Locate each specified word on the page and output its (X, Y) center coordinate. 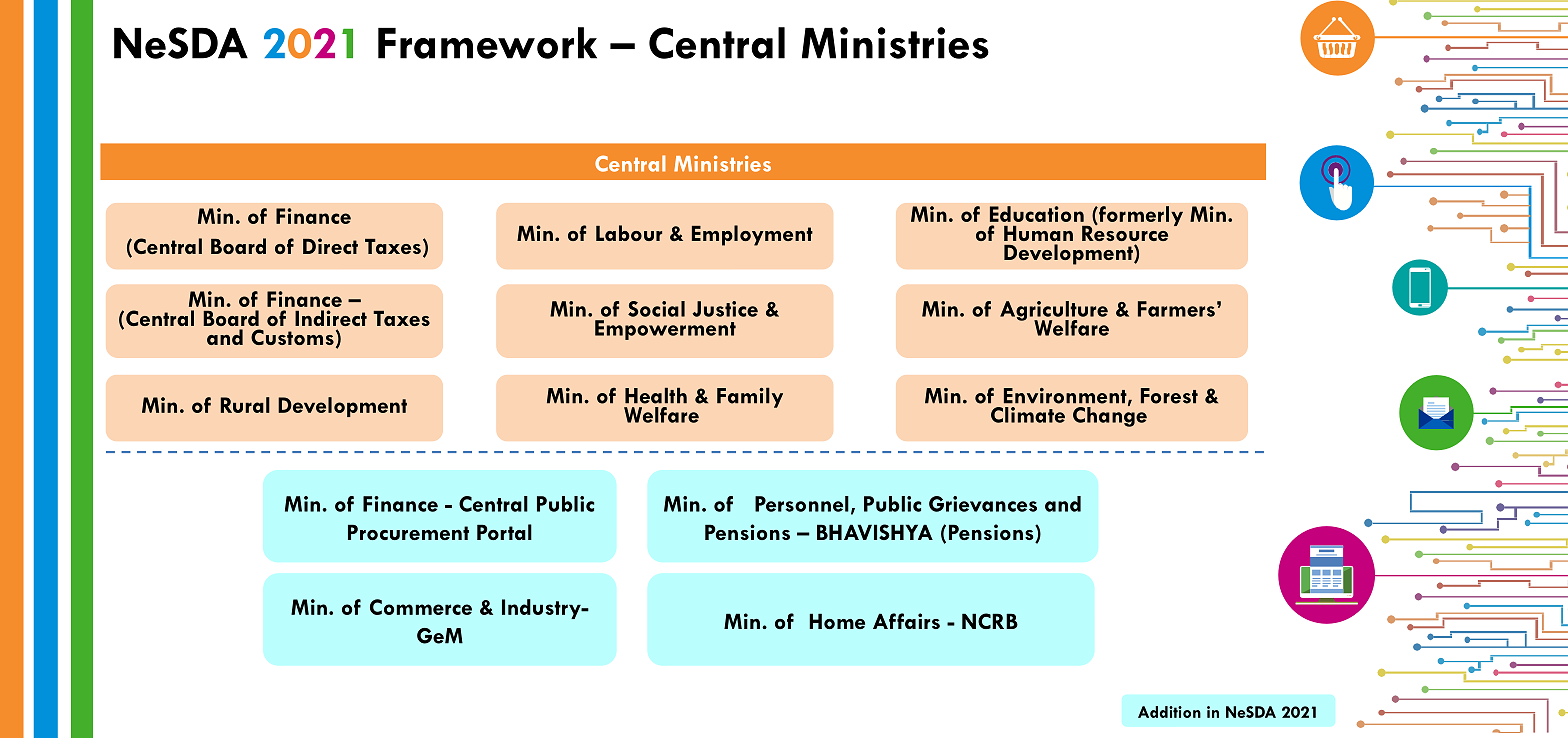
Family (750, 397)
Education (1037, 214)
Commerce (421, 607)
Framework (487, 43)
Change (1110, 415)
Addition (1169, 712)
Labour (629, 233)
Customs (292, 337)
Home (837, 621)
